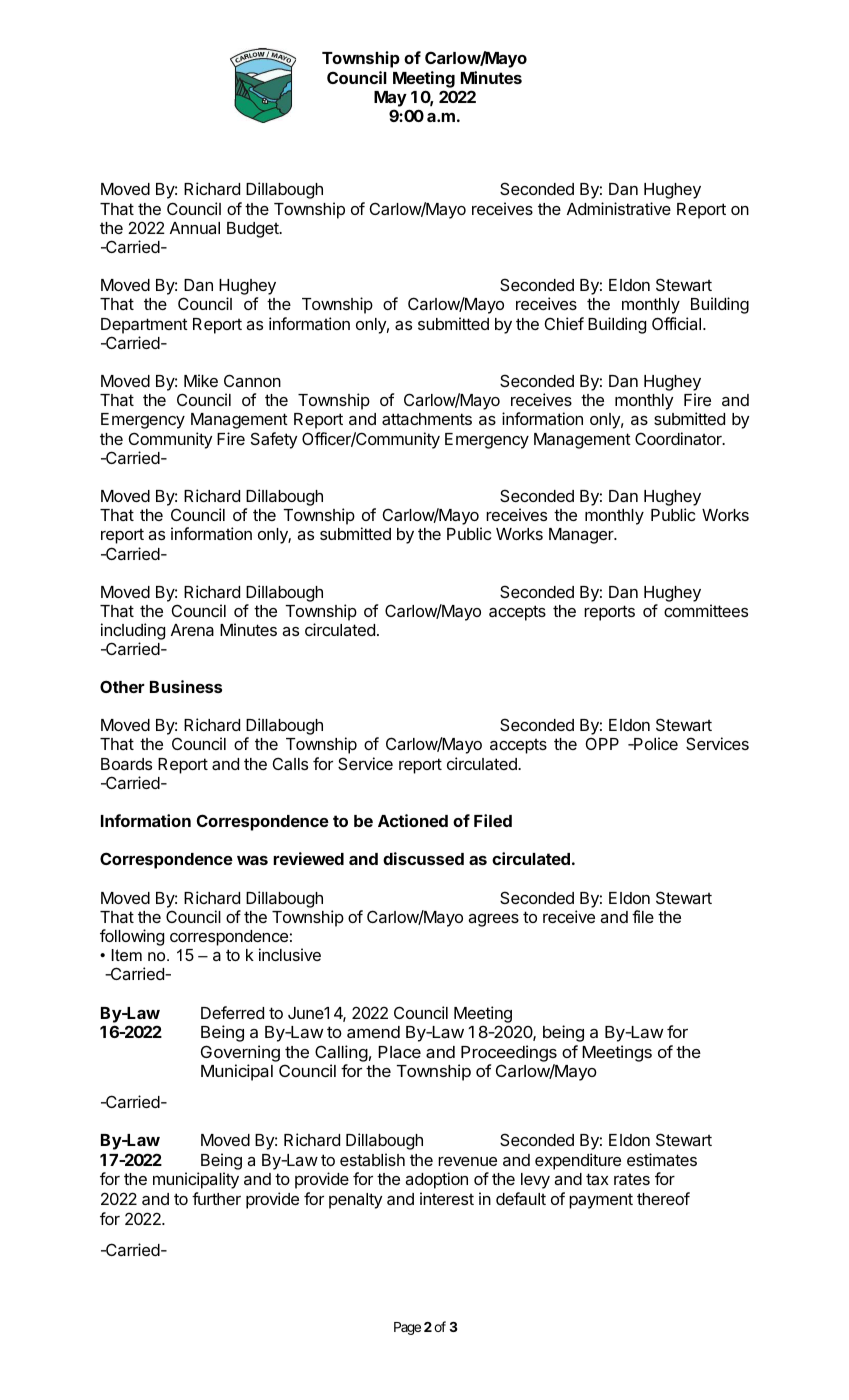 The height and width of the screenshot is (1400, 849). Describe the element at coordinates (195, 228) in the screenshot. I see `Annual` at that location.
